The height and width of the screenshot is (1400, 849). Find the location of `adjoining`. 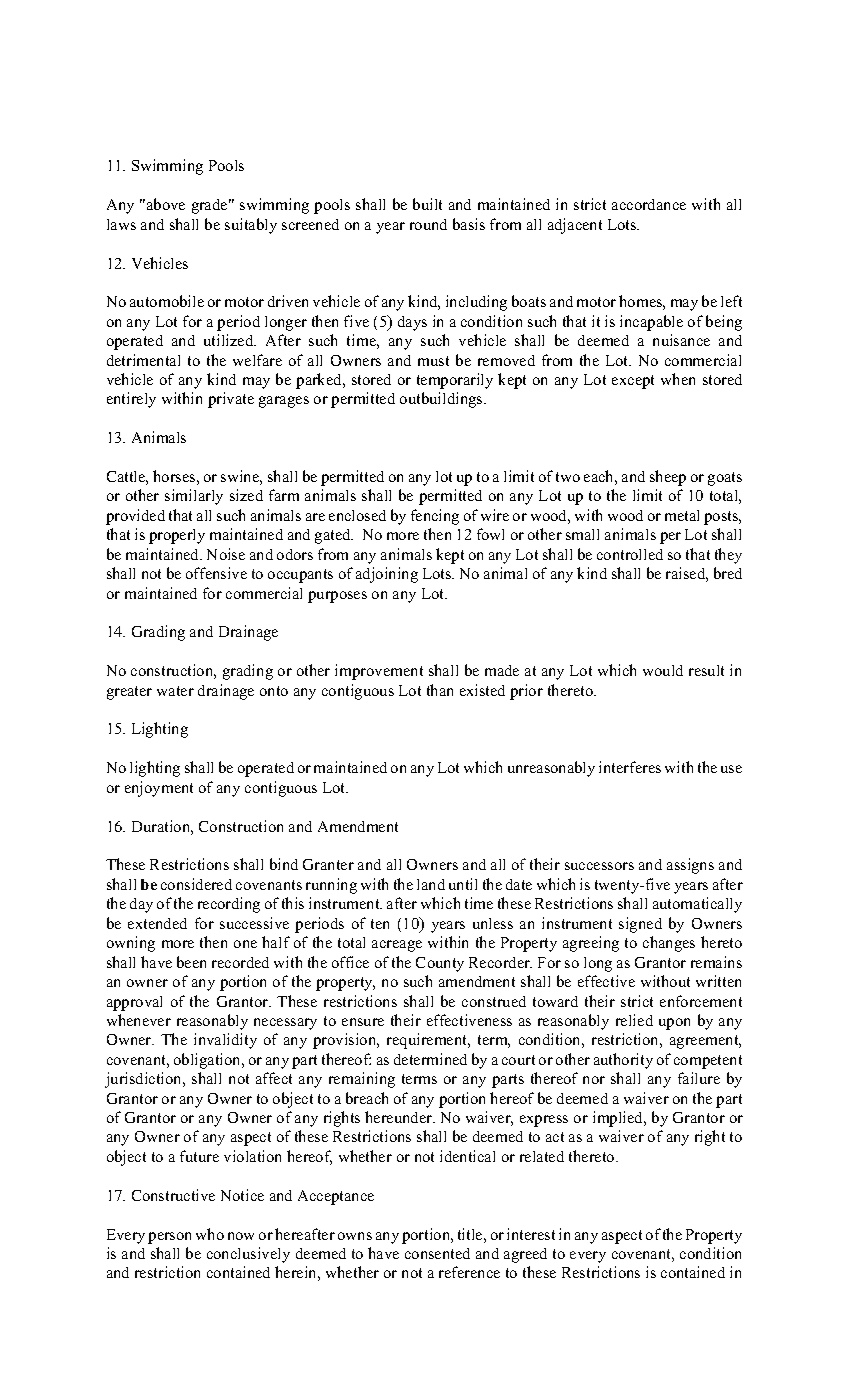

adjoining is located at coordinates (387, 575).
